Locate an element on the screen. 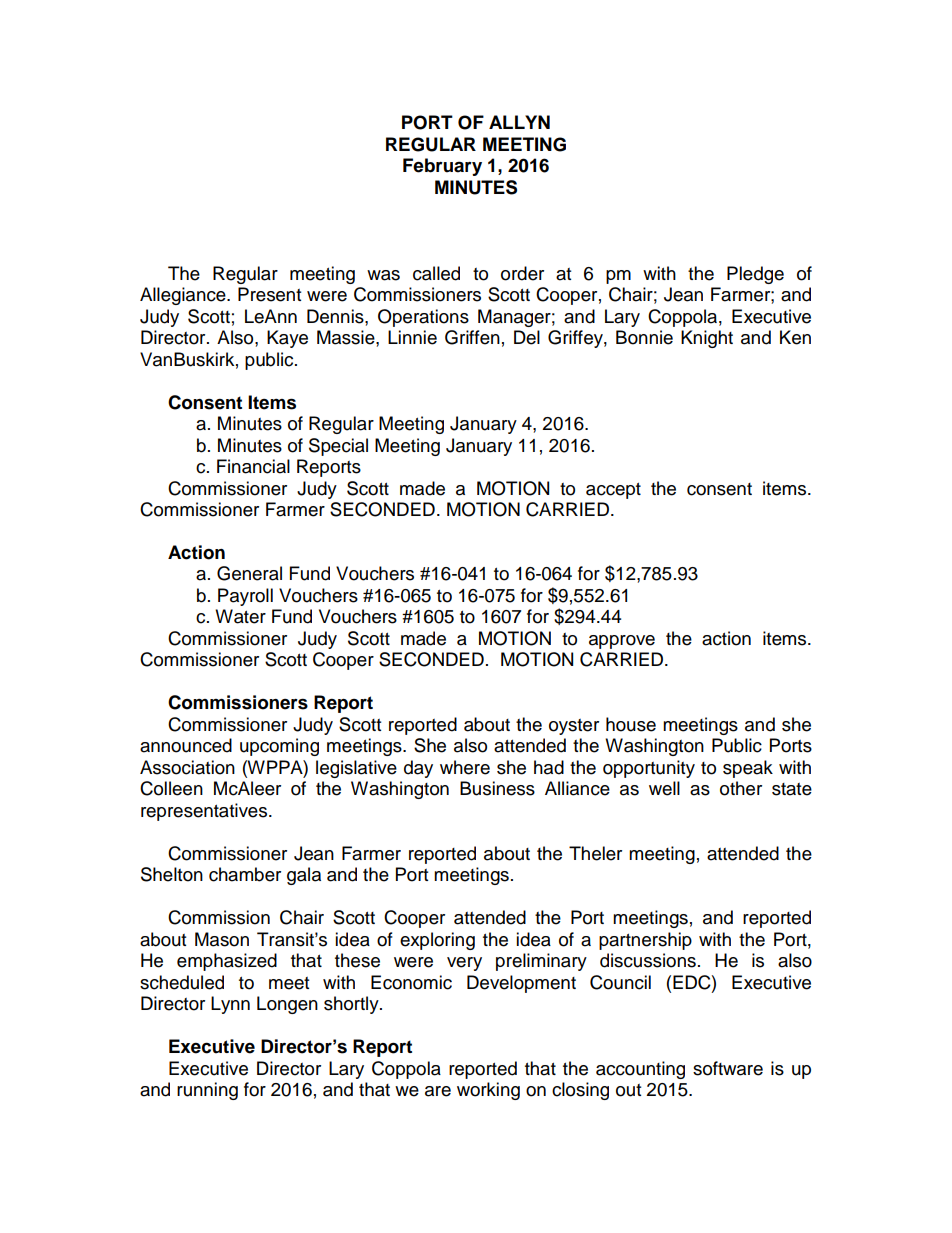  Allegiance is located at coordinates (184, 296).
